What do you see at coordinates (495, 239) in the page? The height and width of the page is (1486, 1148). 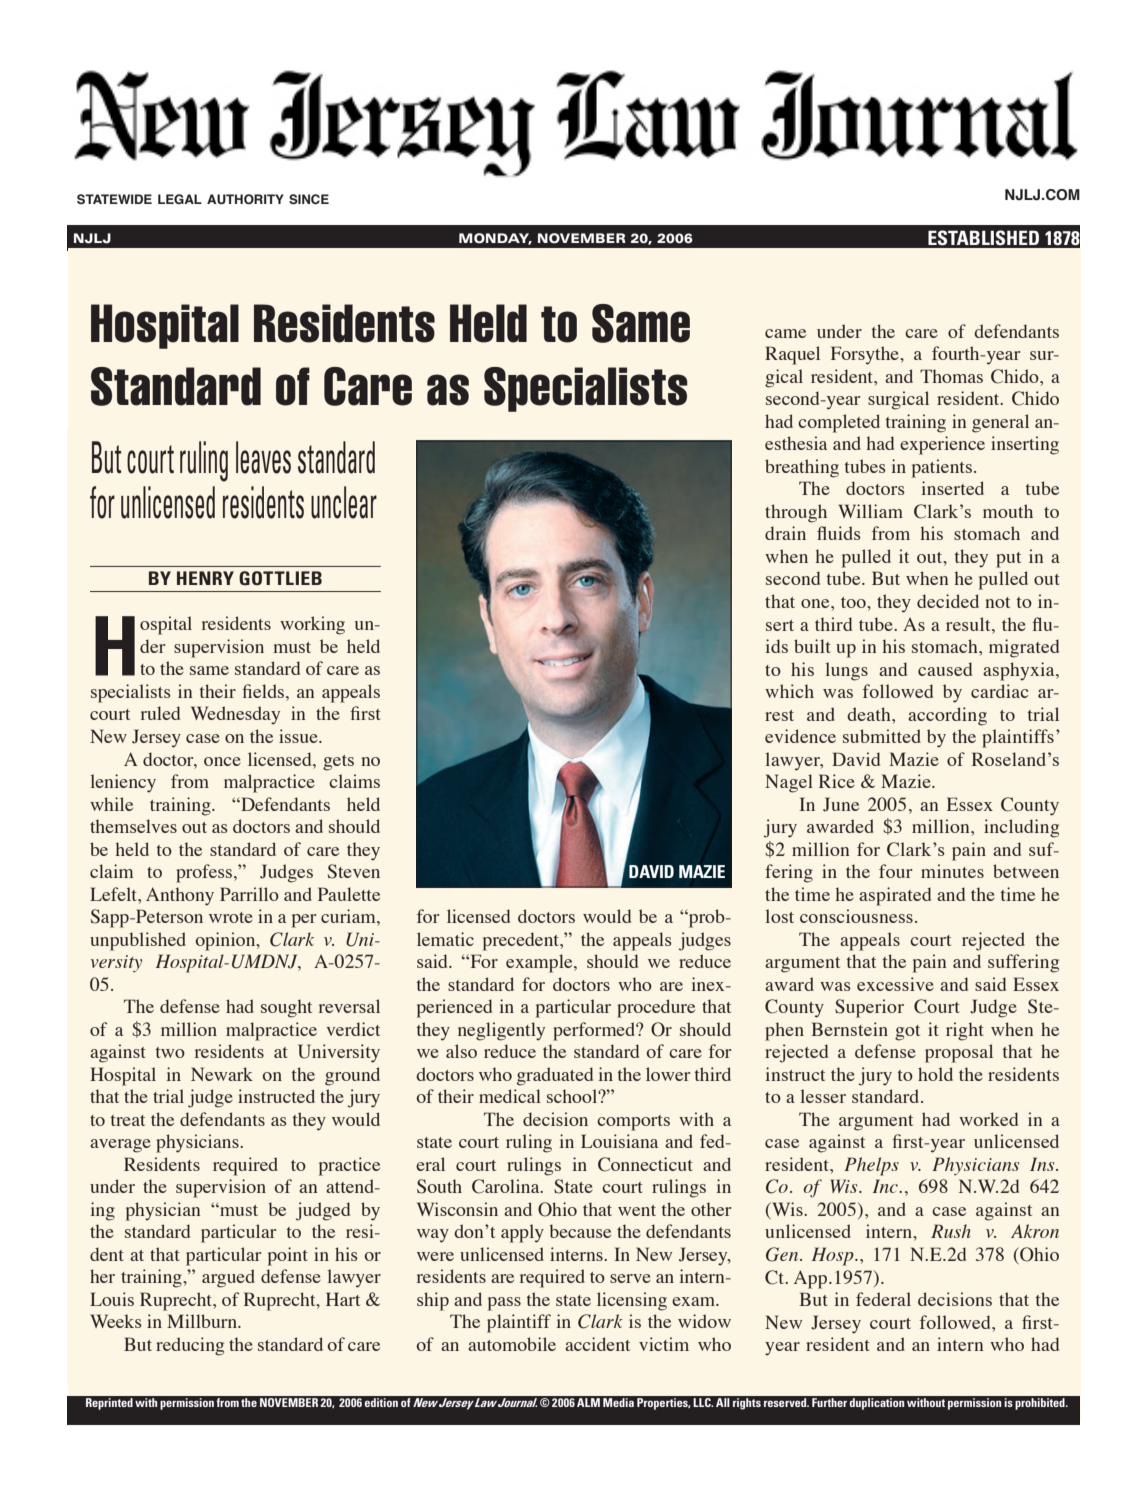 I see `MONDAY` at bounding box center [495, 239].
